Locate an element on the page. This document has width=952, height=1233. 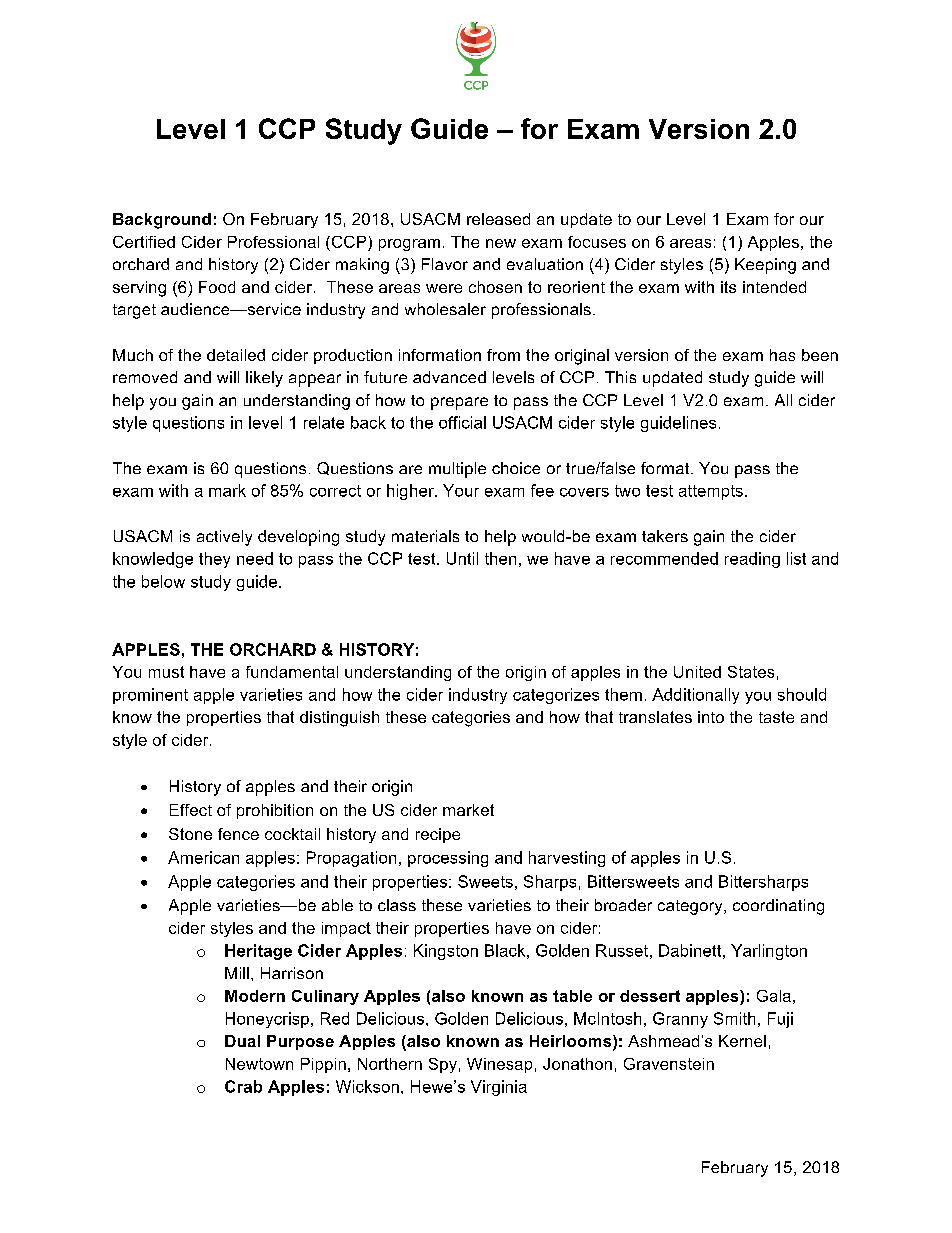
Flavor is located at coordinates (445, 264).
